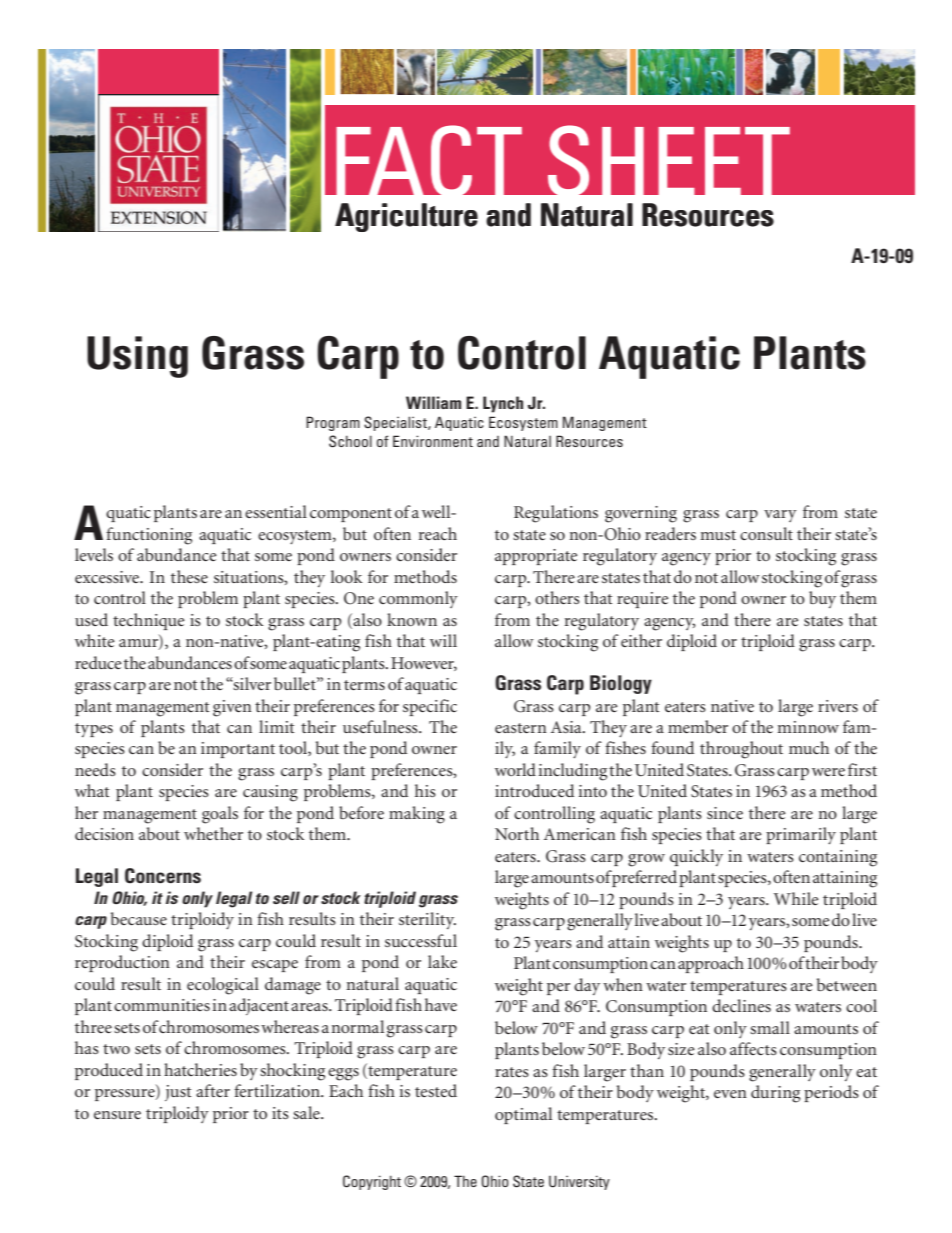  What do you see at coordinates (433, 441) in the image?
I see `Environment` at bounding box center [433, 441].
